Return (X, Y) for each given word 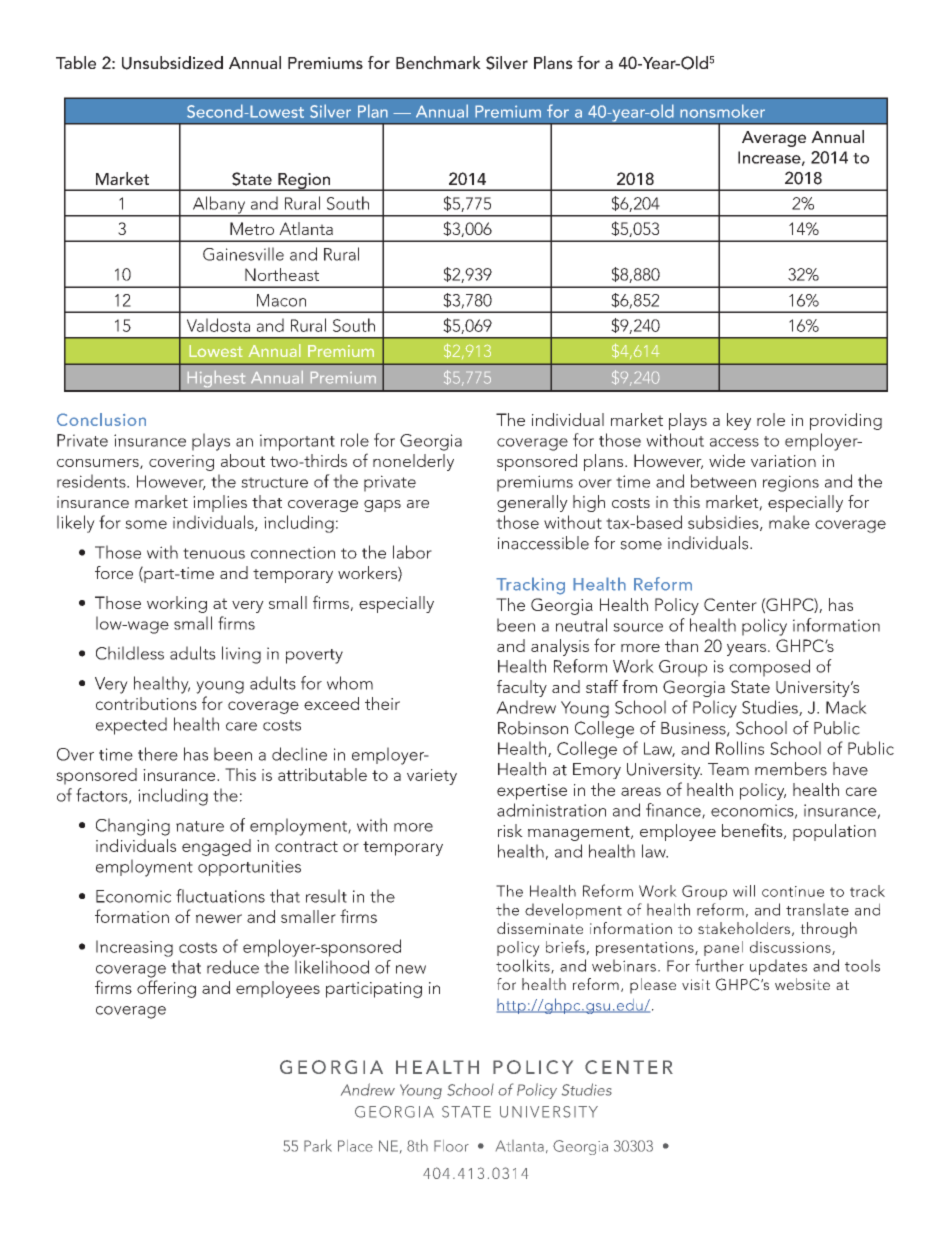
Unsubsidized (172, 63)
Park (318, 1145)
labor (412, 552)
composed (769, 668)
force (114, 572)
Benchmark (438, 62)
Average (774, 139)
